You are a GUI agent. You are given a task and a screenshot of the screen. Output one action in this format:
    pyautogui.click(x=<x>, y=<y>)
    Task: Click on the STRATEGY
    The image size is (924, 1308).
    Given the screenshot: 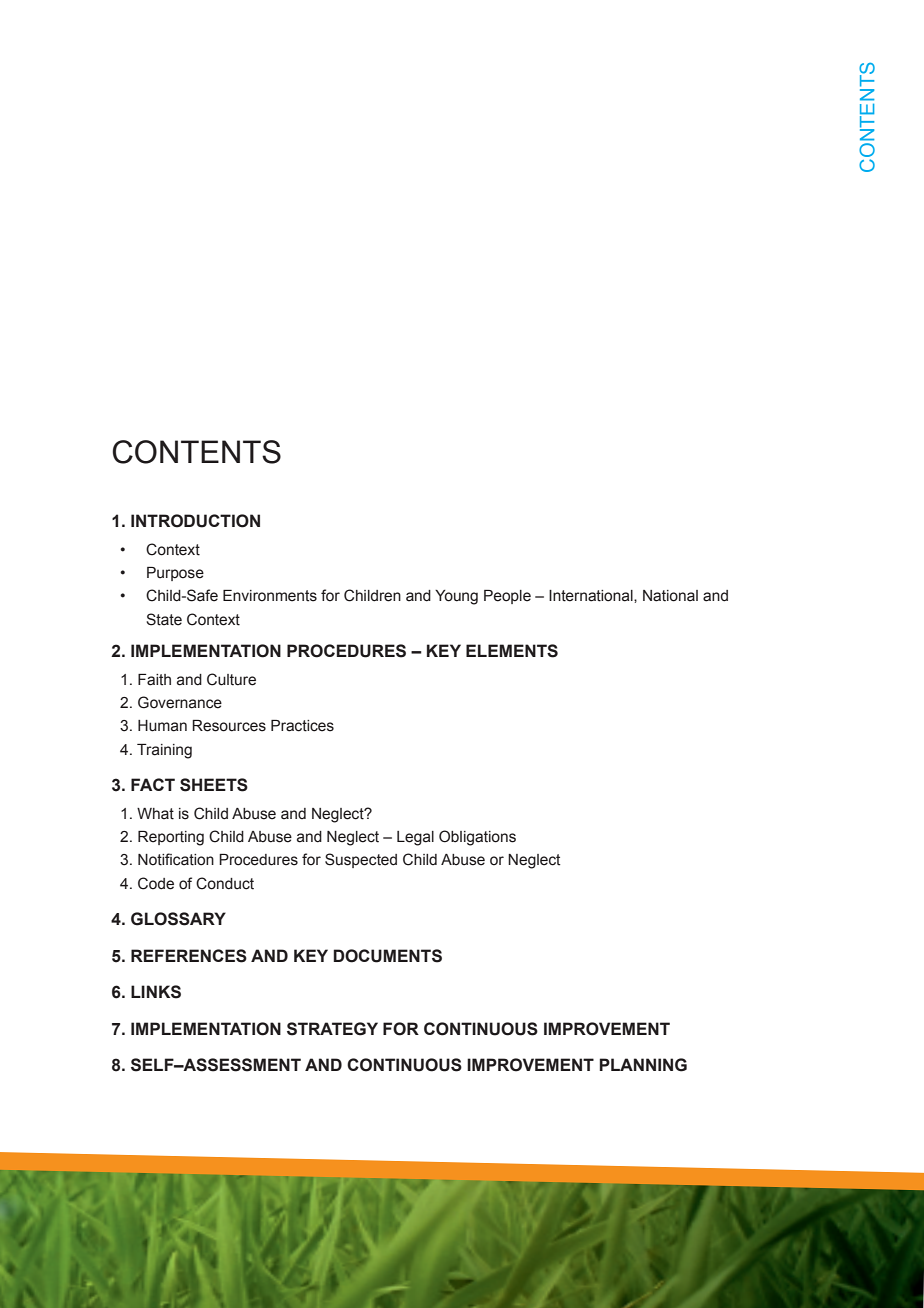 What is the action you would take?
    pyautogui.click(x=332, y=1029)
